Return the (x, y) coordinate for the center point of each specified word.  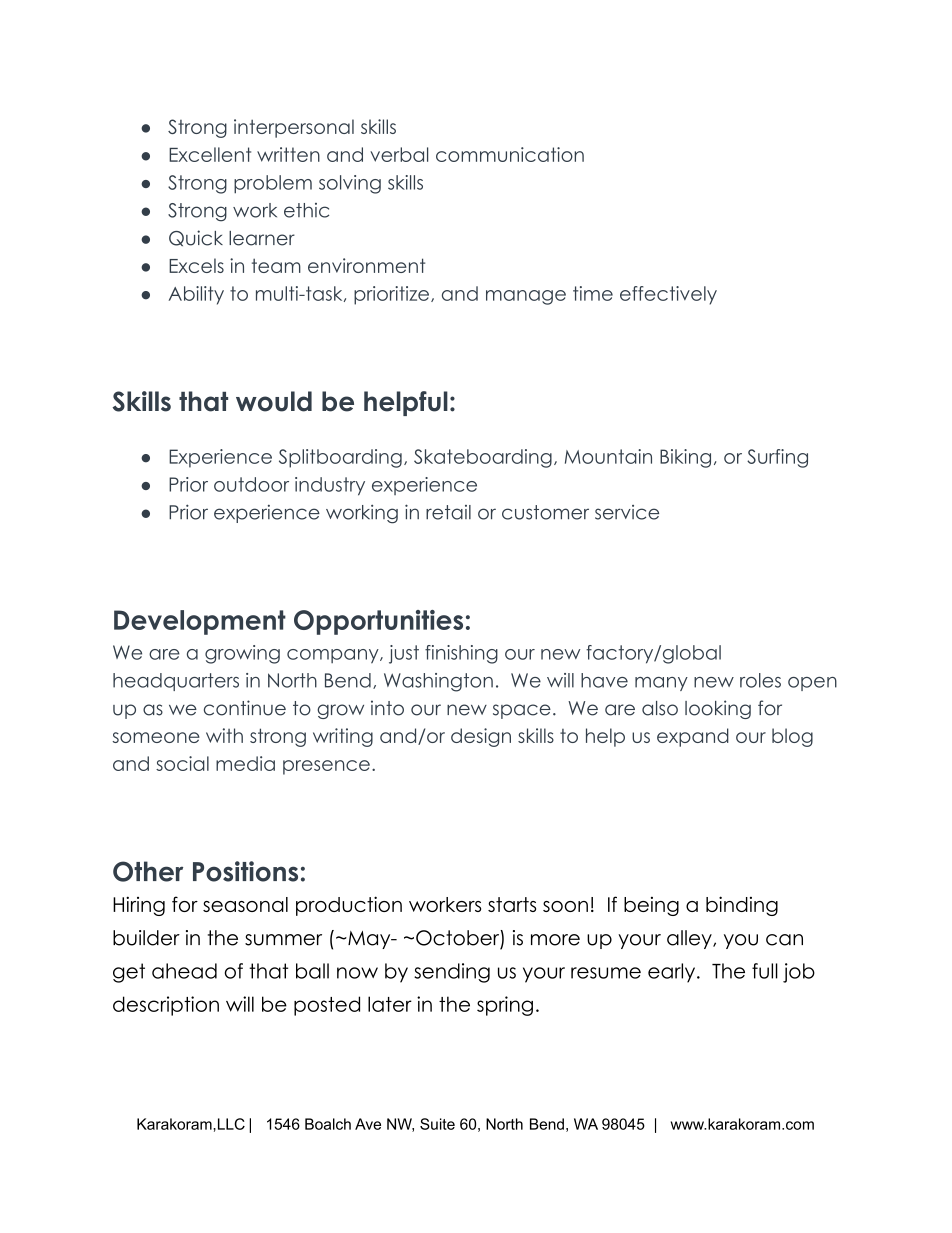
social (182, 763)
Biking (685, 458)
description (166, 1006)
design (481, 737)
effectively (668, 295)
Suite (437, 1124)
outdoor (251, 484)
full (765, 971)
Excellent (210, 154)
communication (510, 154)
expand (693, 737)
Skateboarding (483, 458)
